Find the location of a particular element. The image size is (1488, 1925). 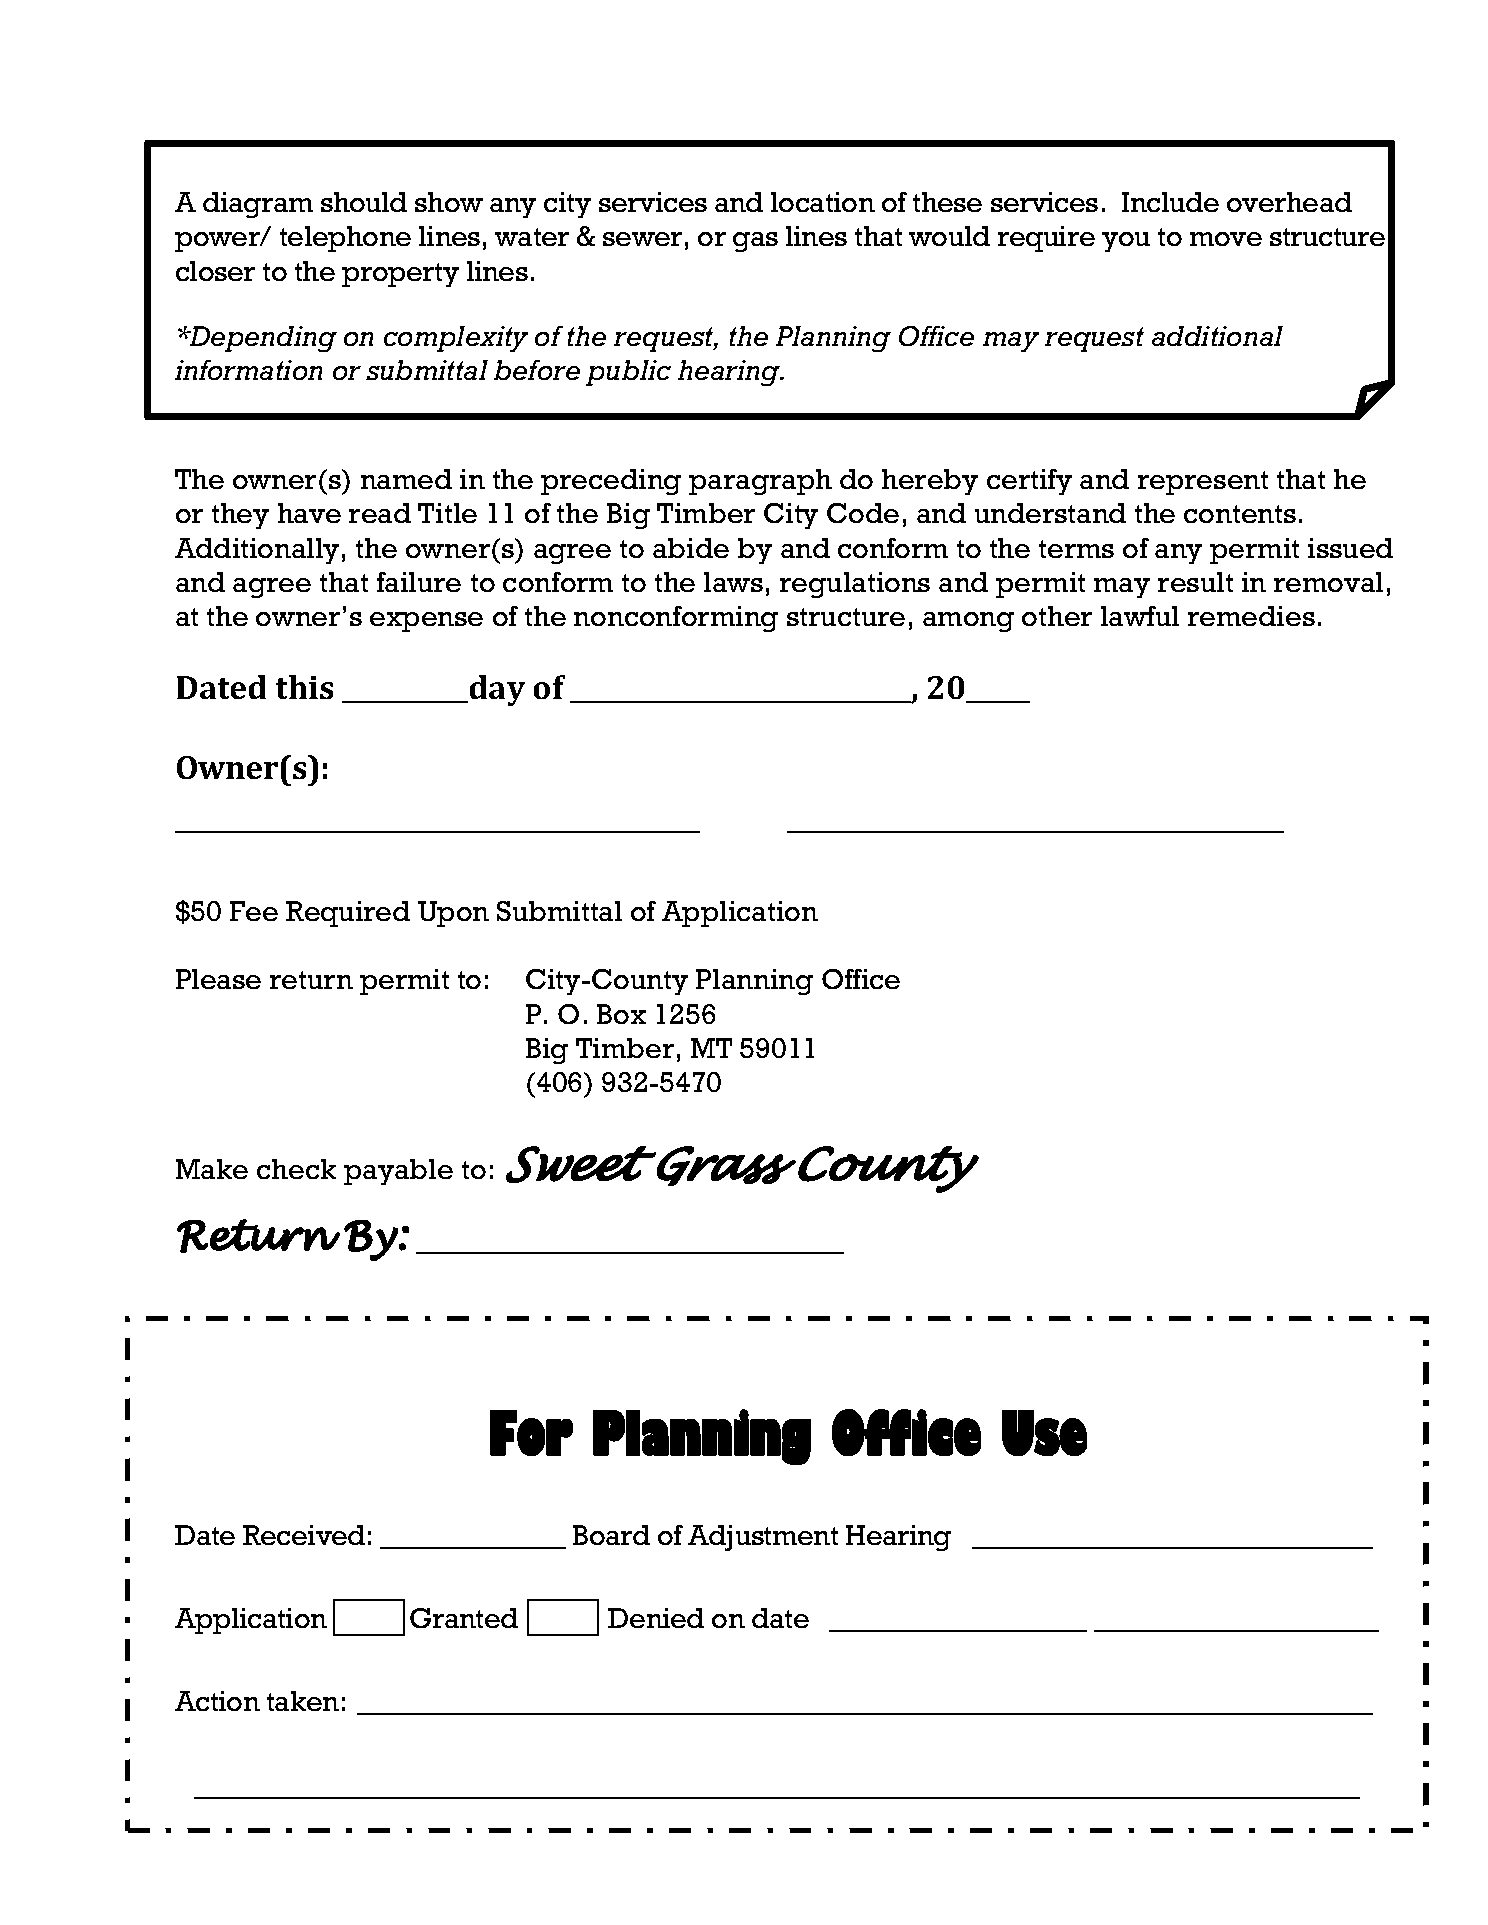

failure is located at coordinates (419, 582).
